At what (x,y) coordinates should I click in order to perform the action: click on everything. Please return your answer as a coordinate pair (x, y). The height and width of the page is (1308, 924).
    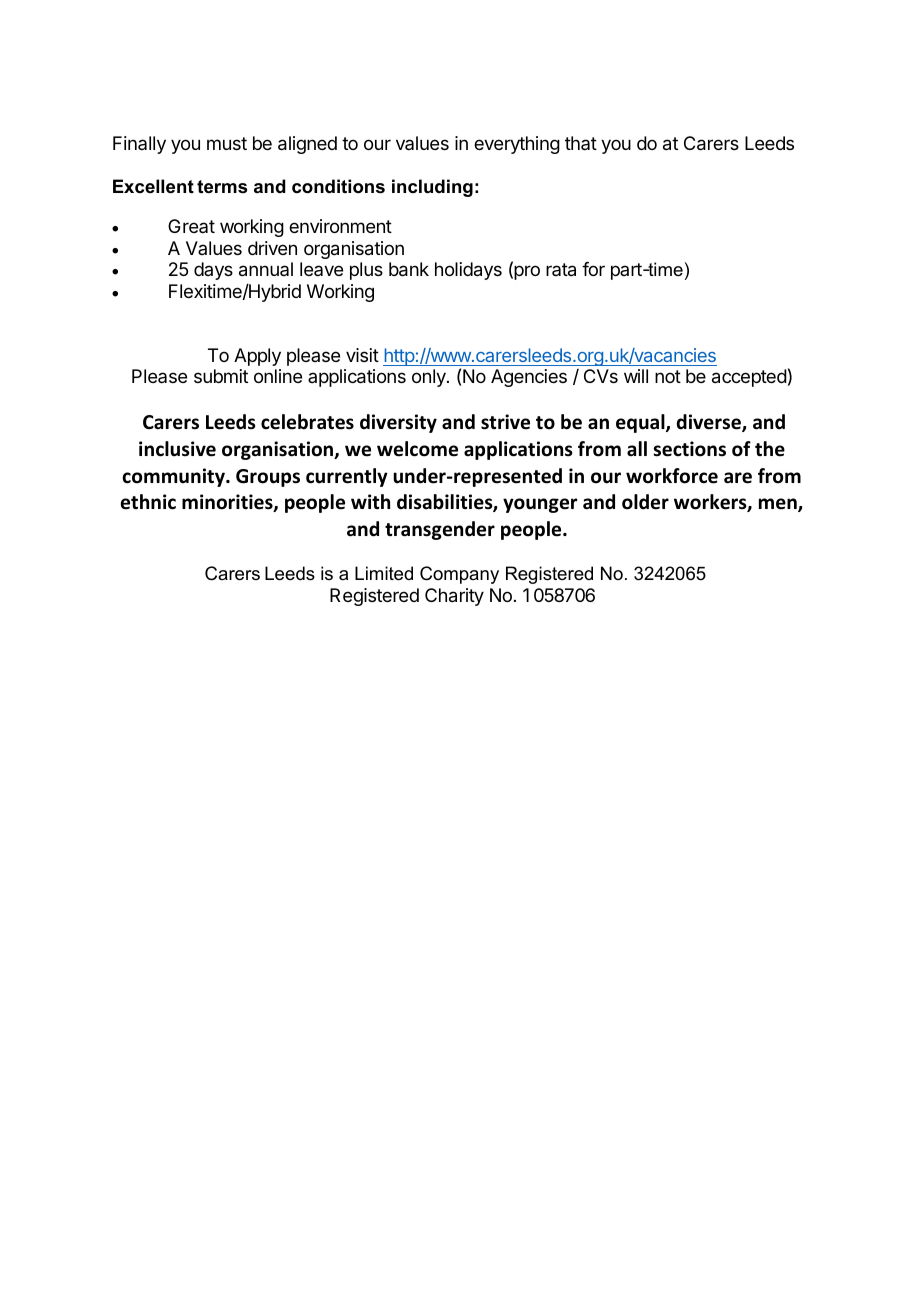
    Looking at the image, I should click on (517, 145).
